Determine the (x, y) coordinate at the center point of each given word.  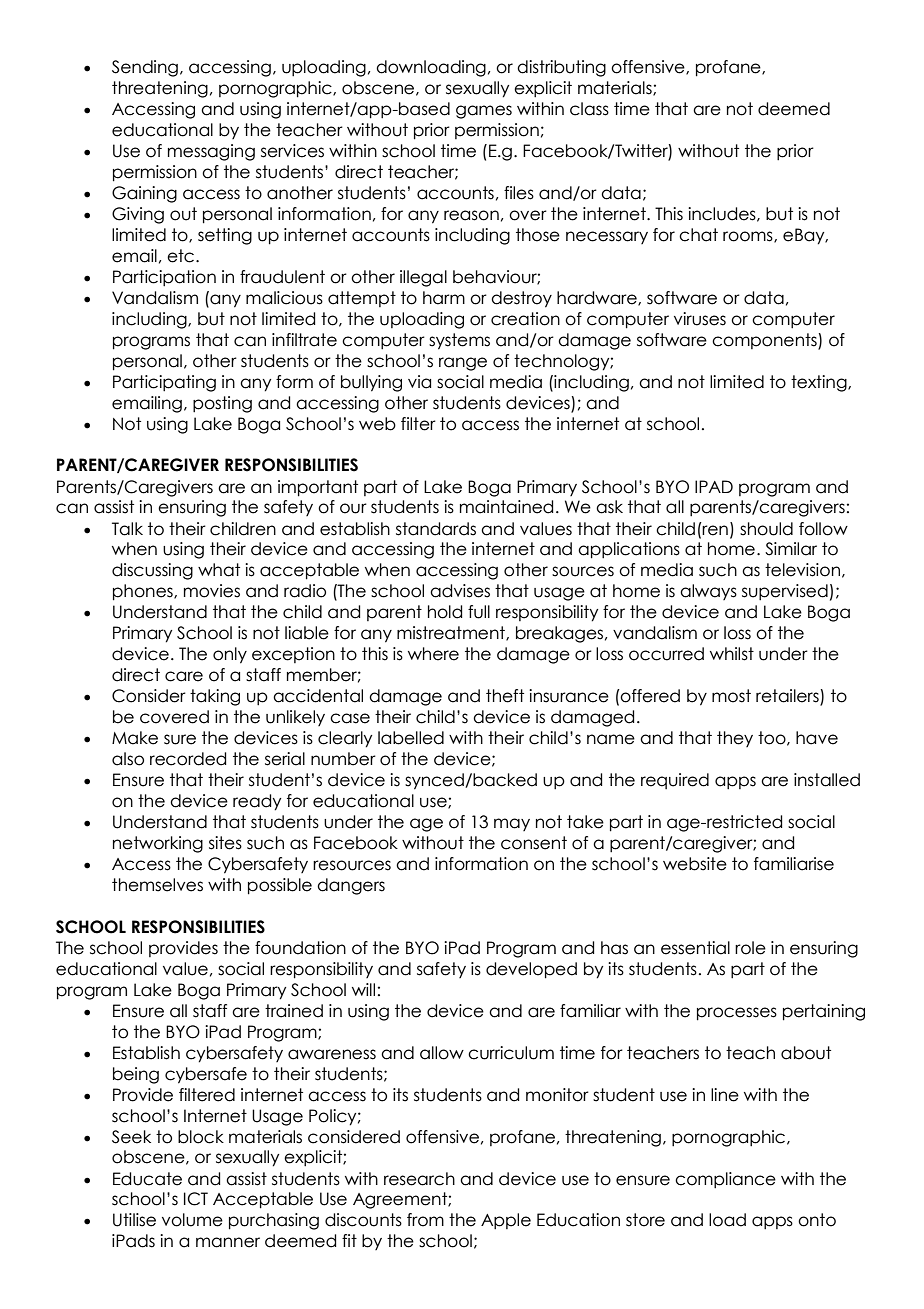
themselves (157, 885)
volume (192, 1220)
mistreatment (452, 633)
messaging (211, 152)
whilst (732, 654)
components (765, 341)
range (463, 364)
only (230, 655)
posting (222, 404)
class (589, 109)
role (750, 948)
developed (531, 970)
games (484, 112)
